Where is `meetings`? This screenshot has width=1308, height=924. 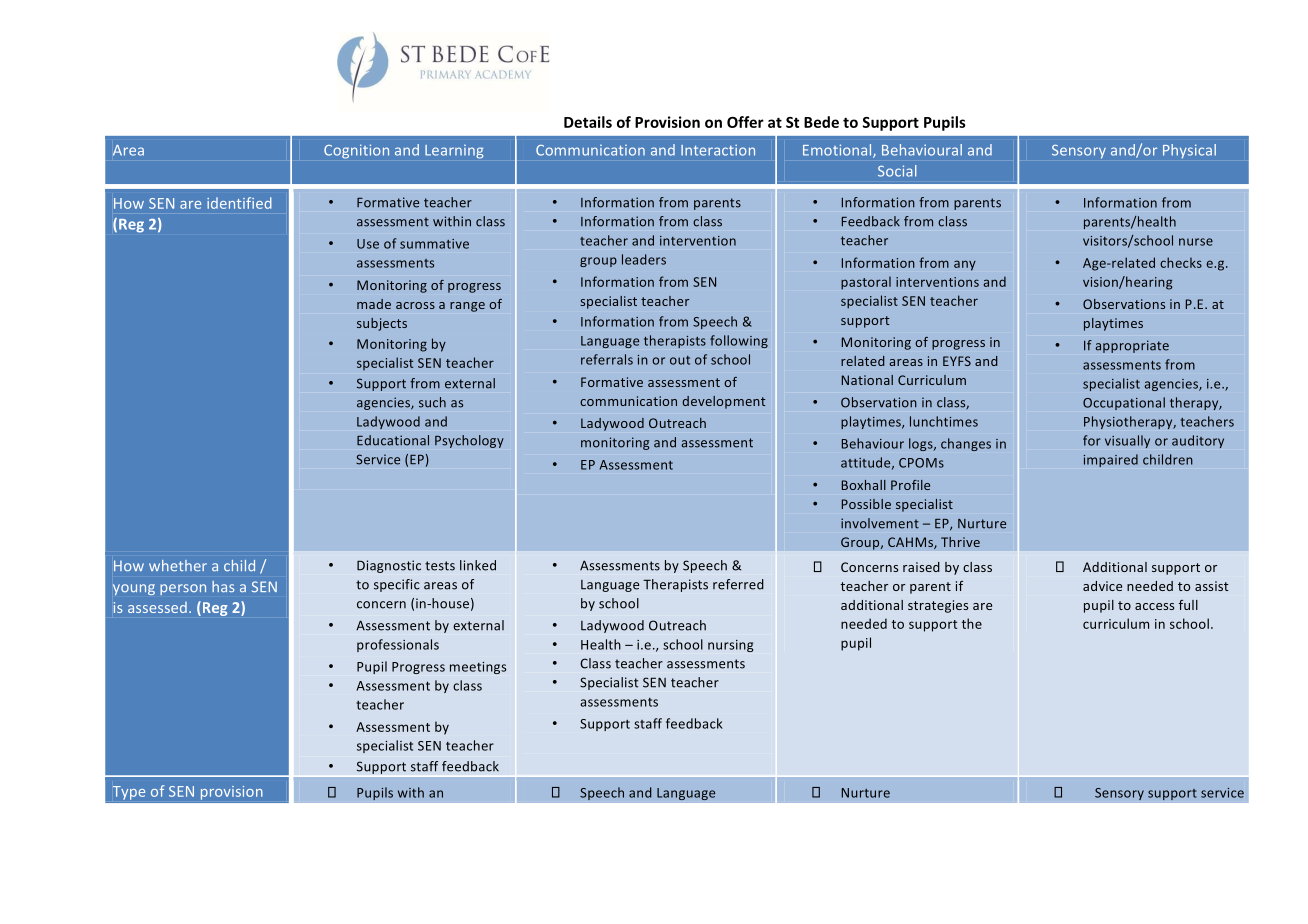 meetings is located at coordinates (478, 668).
